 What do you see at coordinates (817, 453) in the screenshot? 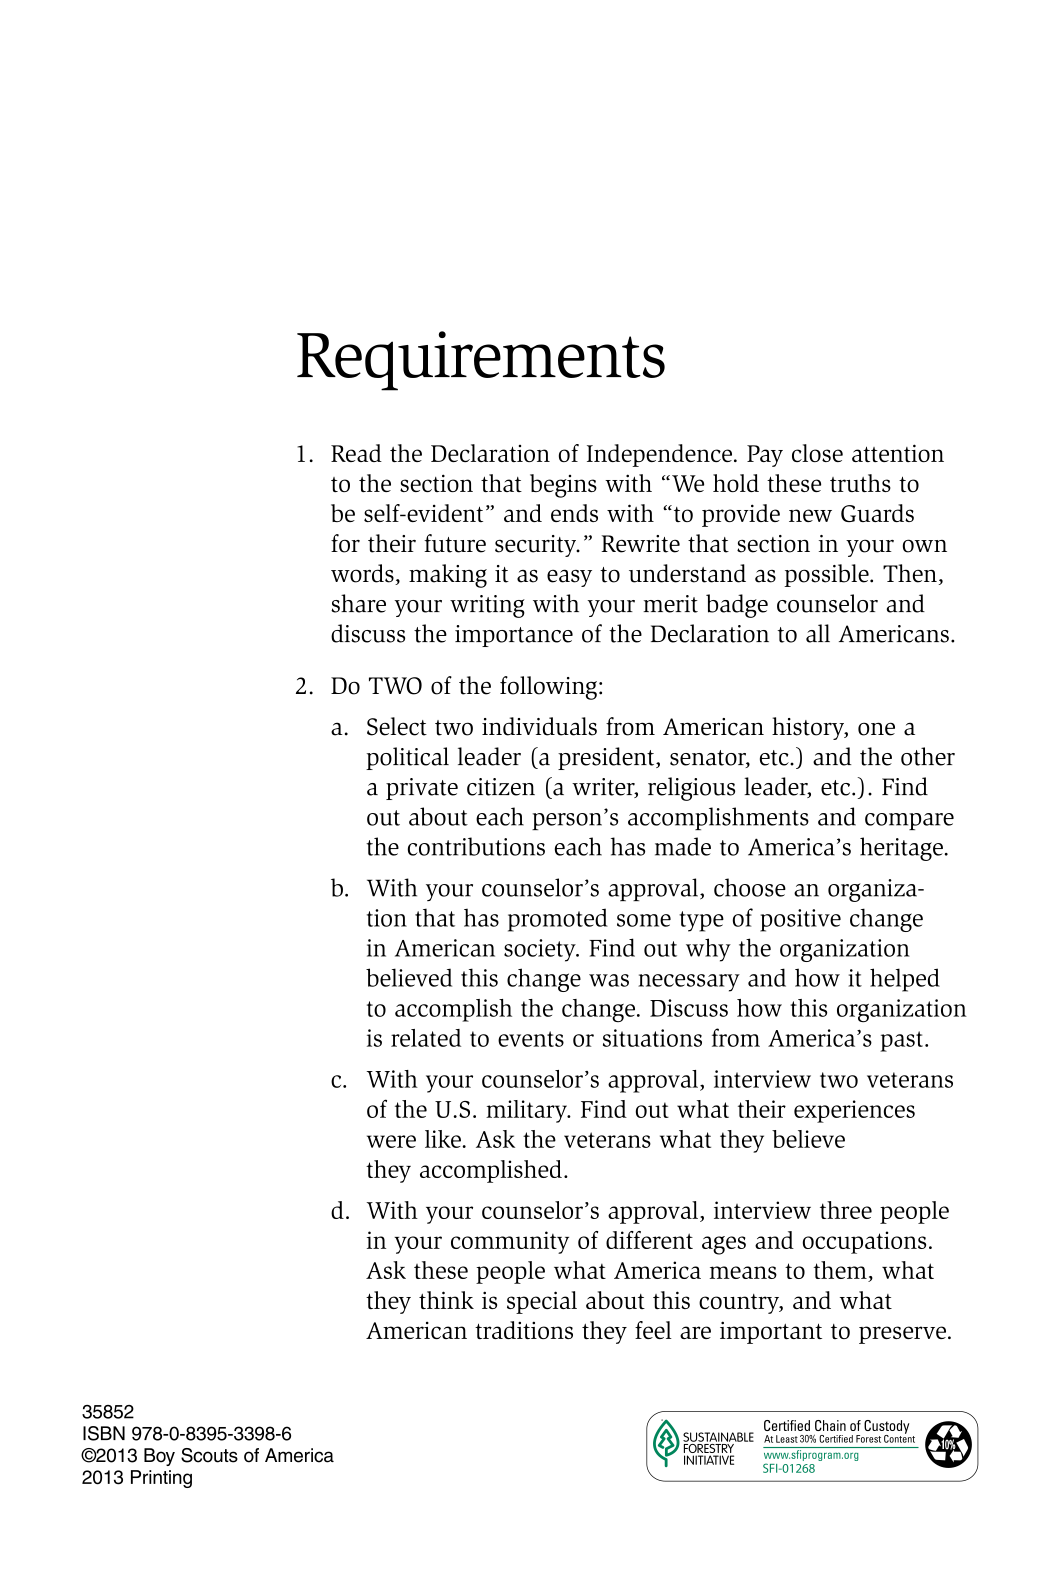
I see `close` at bounding box center [817, 453].
